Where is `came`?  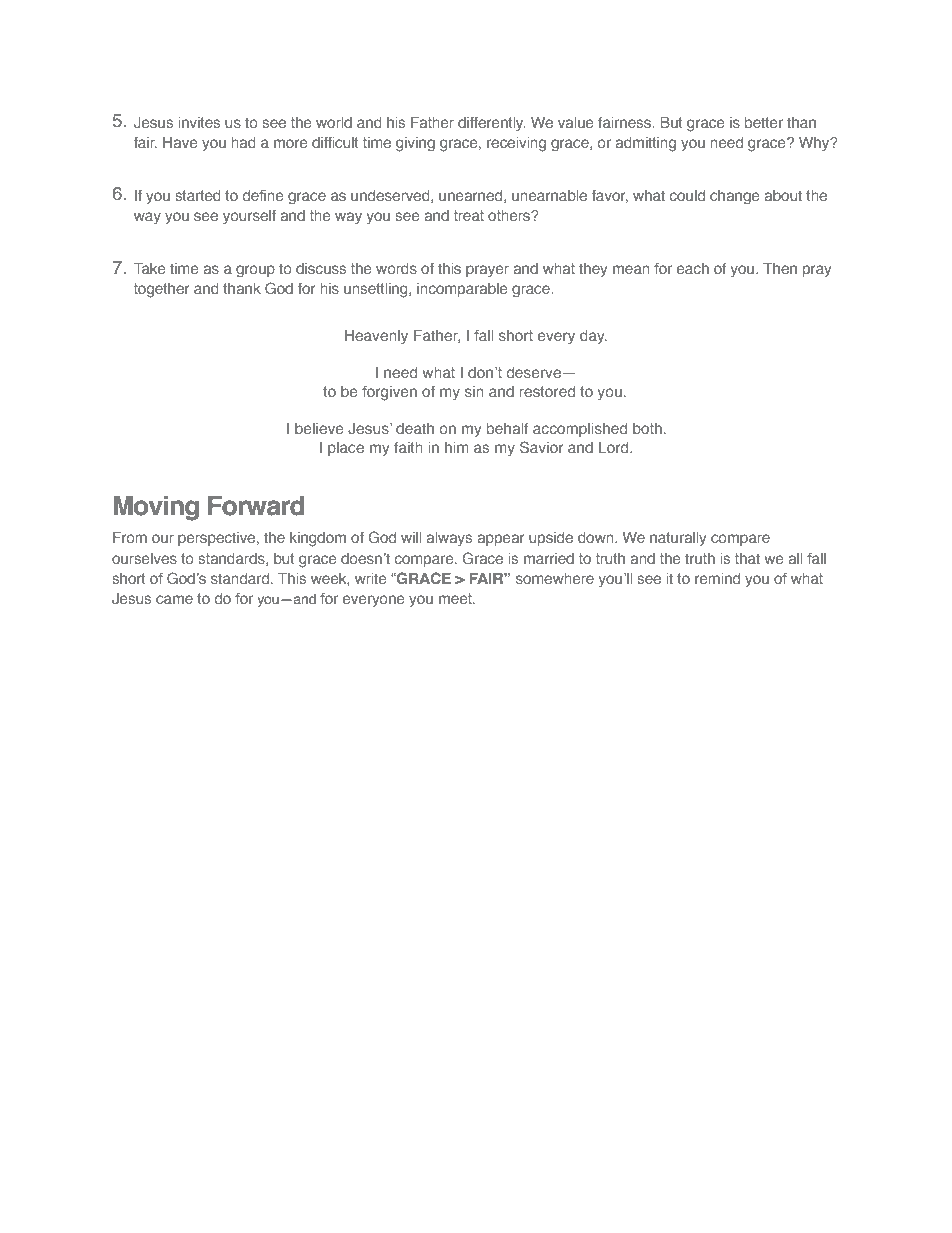
came is located at coordinates (174, 599).
